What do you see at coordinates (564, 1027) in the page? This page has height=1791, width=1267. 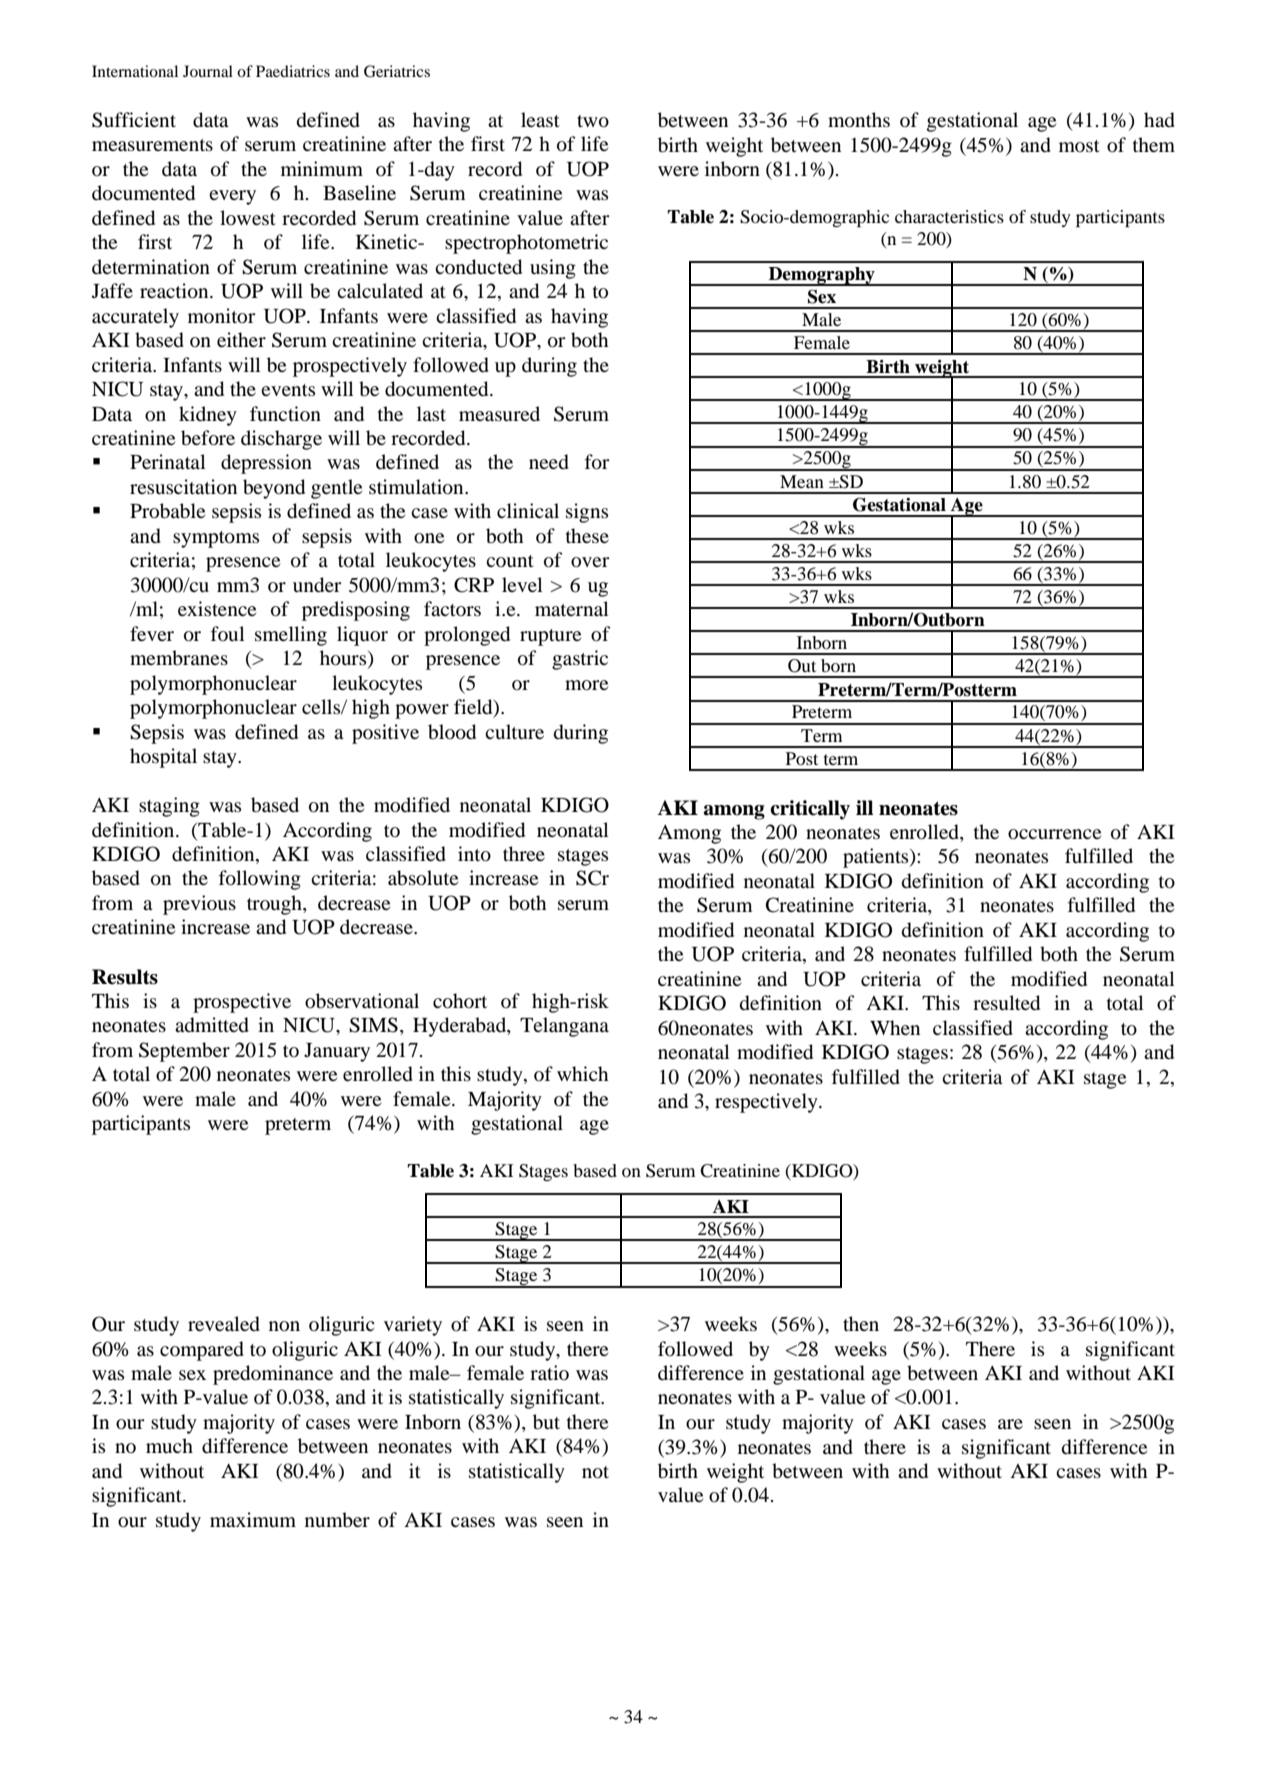 I see `Telangana` at bounding box center [564, 1027].
